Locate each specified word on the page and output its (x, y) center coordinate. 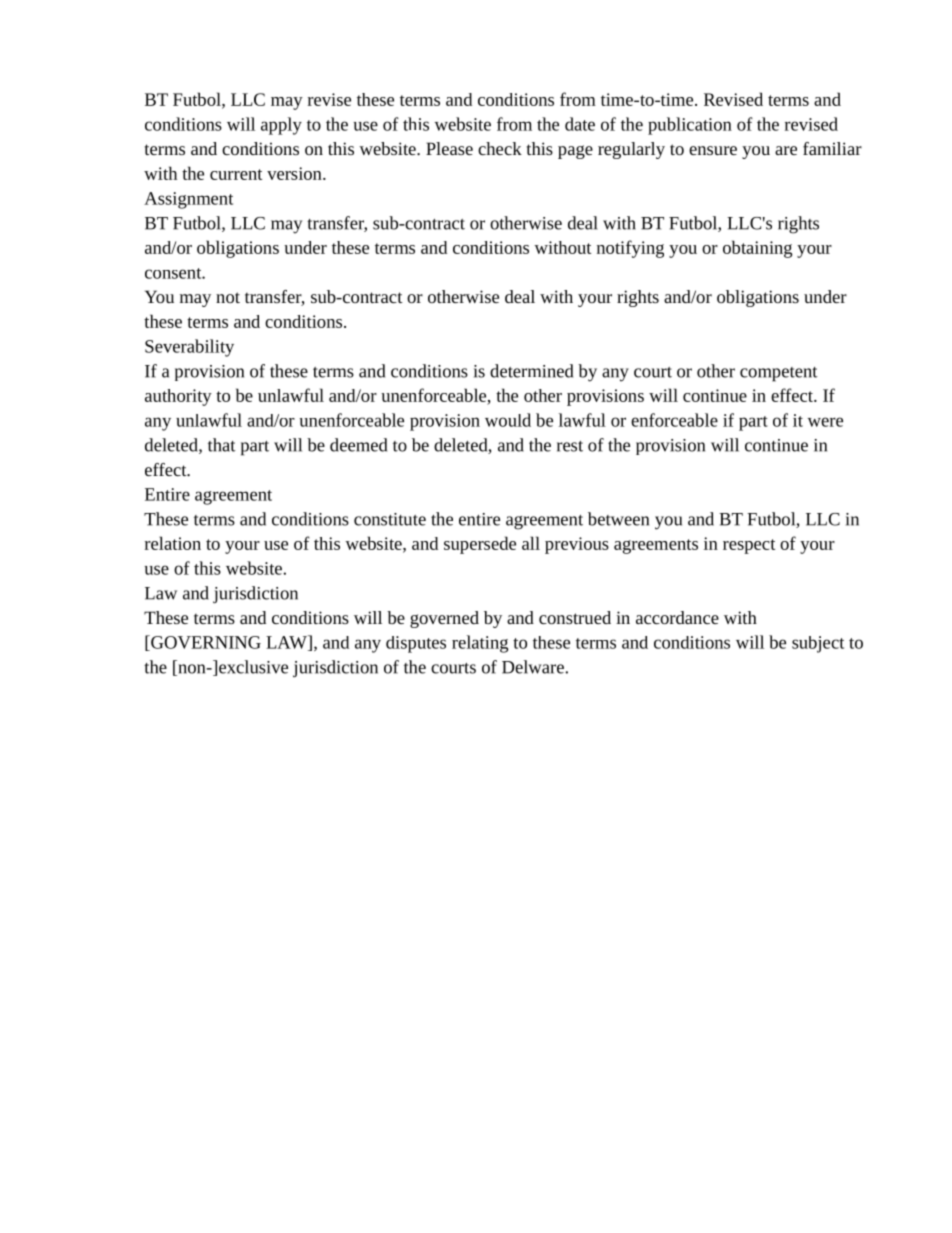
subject (818, 644)
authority (178, 397)
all (531, 543)
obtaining (757, 249)
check (500, 148)
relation (173, 543)
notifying (630, 249)
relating (480, 644)
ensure (713, 150)
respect (749, 546)
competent (779, 374)
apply (281, 126)
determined (531, 371)
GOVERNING (205, 643)
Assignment (188, 200)
